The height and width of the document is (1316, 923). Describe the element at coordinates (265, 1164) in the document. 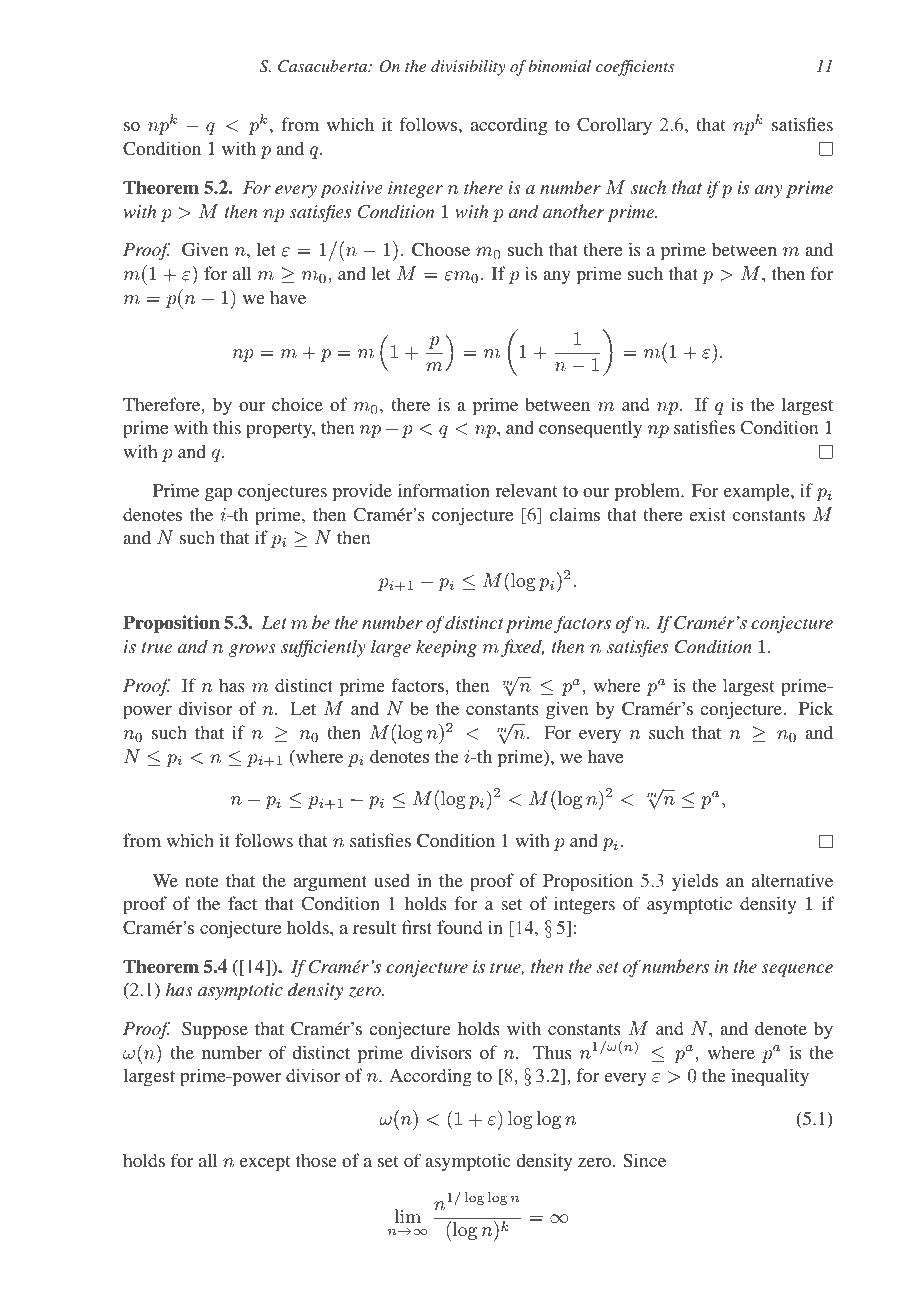

I see `except` at that location.
